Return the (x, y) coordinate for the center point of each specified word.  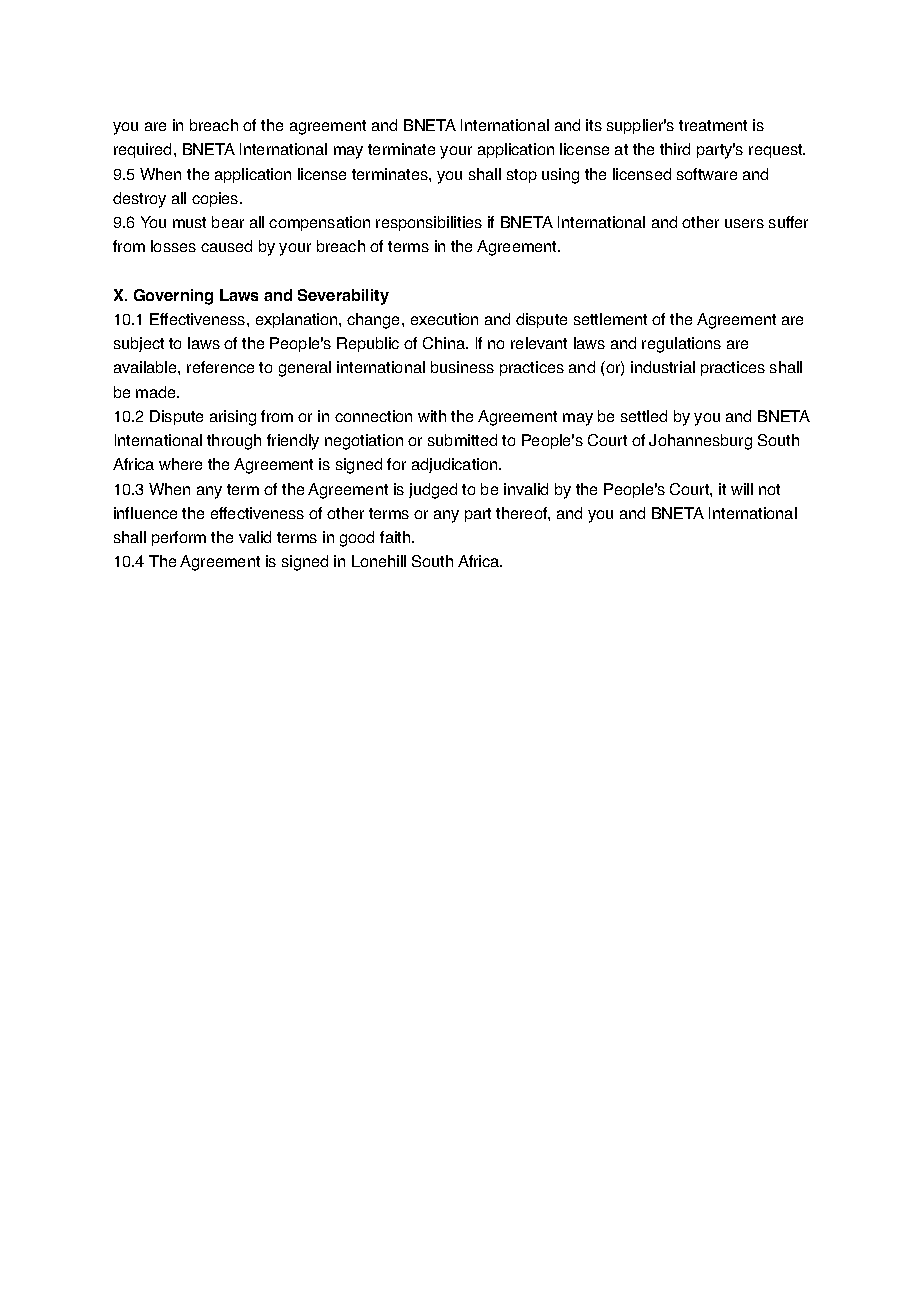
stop (522, 176)
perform (179, 538)
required (142, 150)
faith (396, 537)
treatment (713, 125)
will (742, 489)
